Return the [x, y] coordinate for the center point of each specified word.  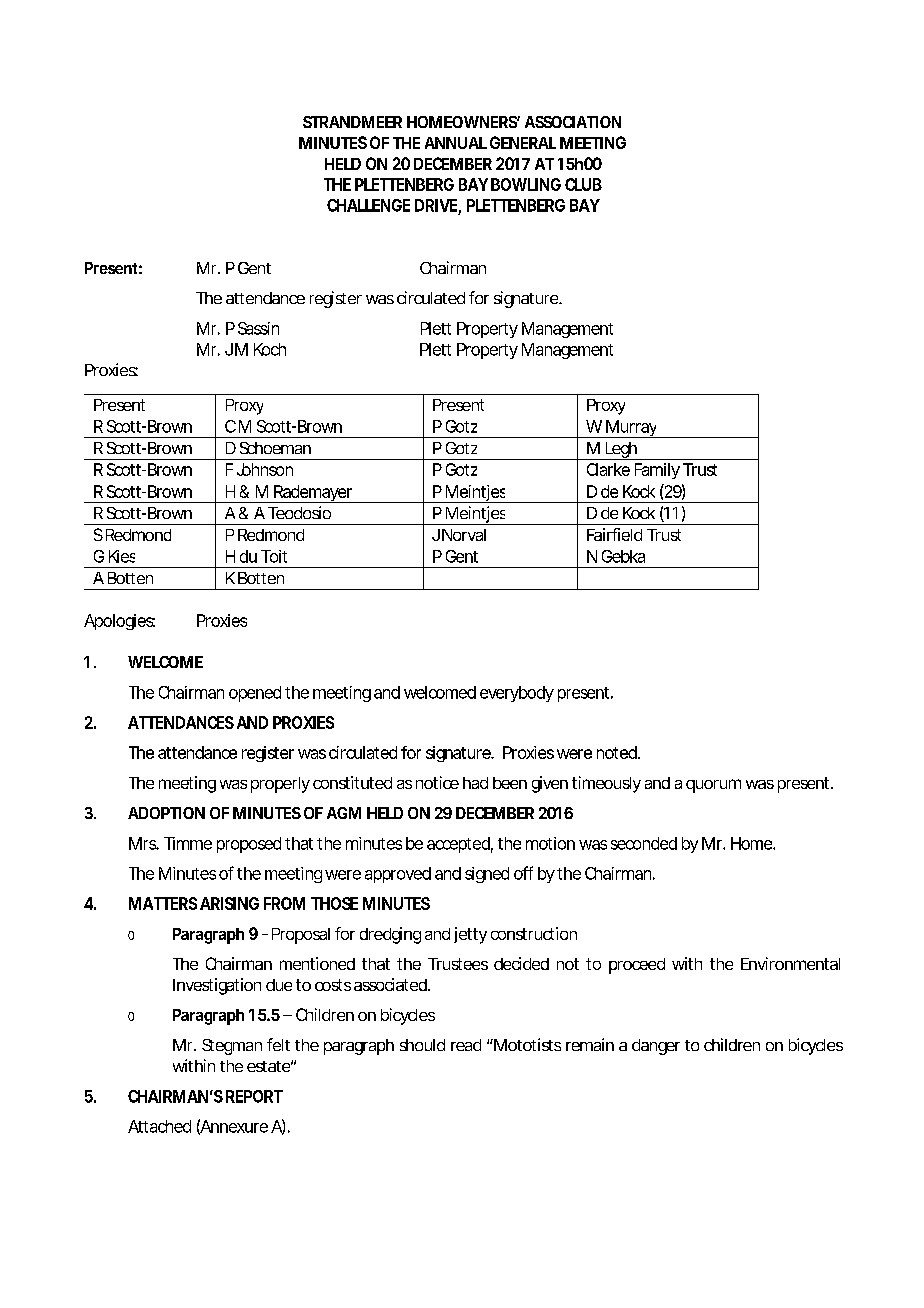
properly [280, 785]
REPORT [254, 1096]
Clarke [608, 469]
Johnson [265, 469]
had [475, 783]
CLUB [583, 184]
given [550, 784]
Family [657, 471]
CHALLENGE [368, 205]
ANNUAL [456, 143]
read [466, 1045]
